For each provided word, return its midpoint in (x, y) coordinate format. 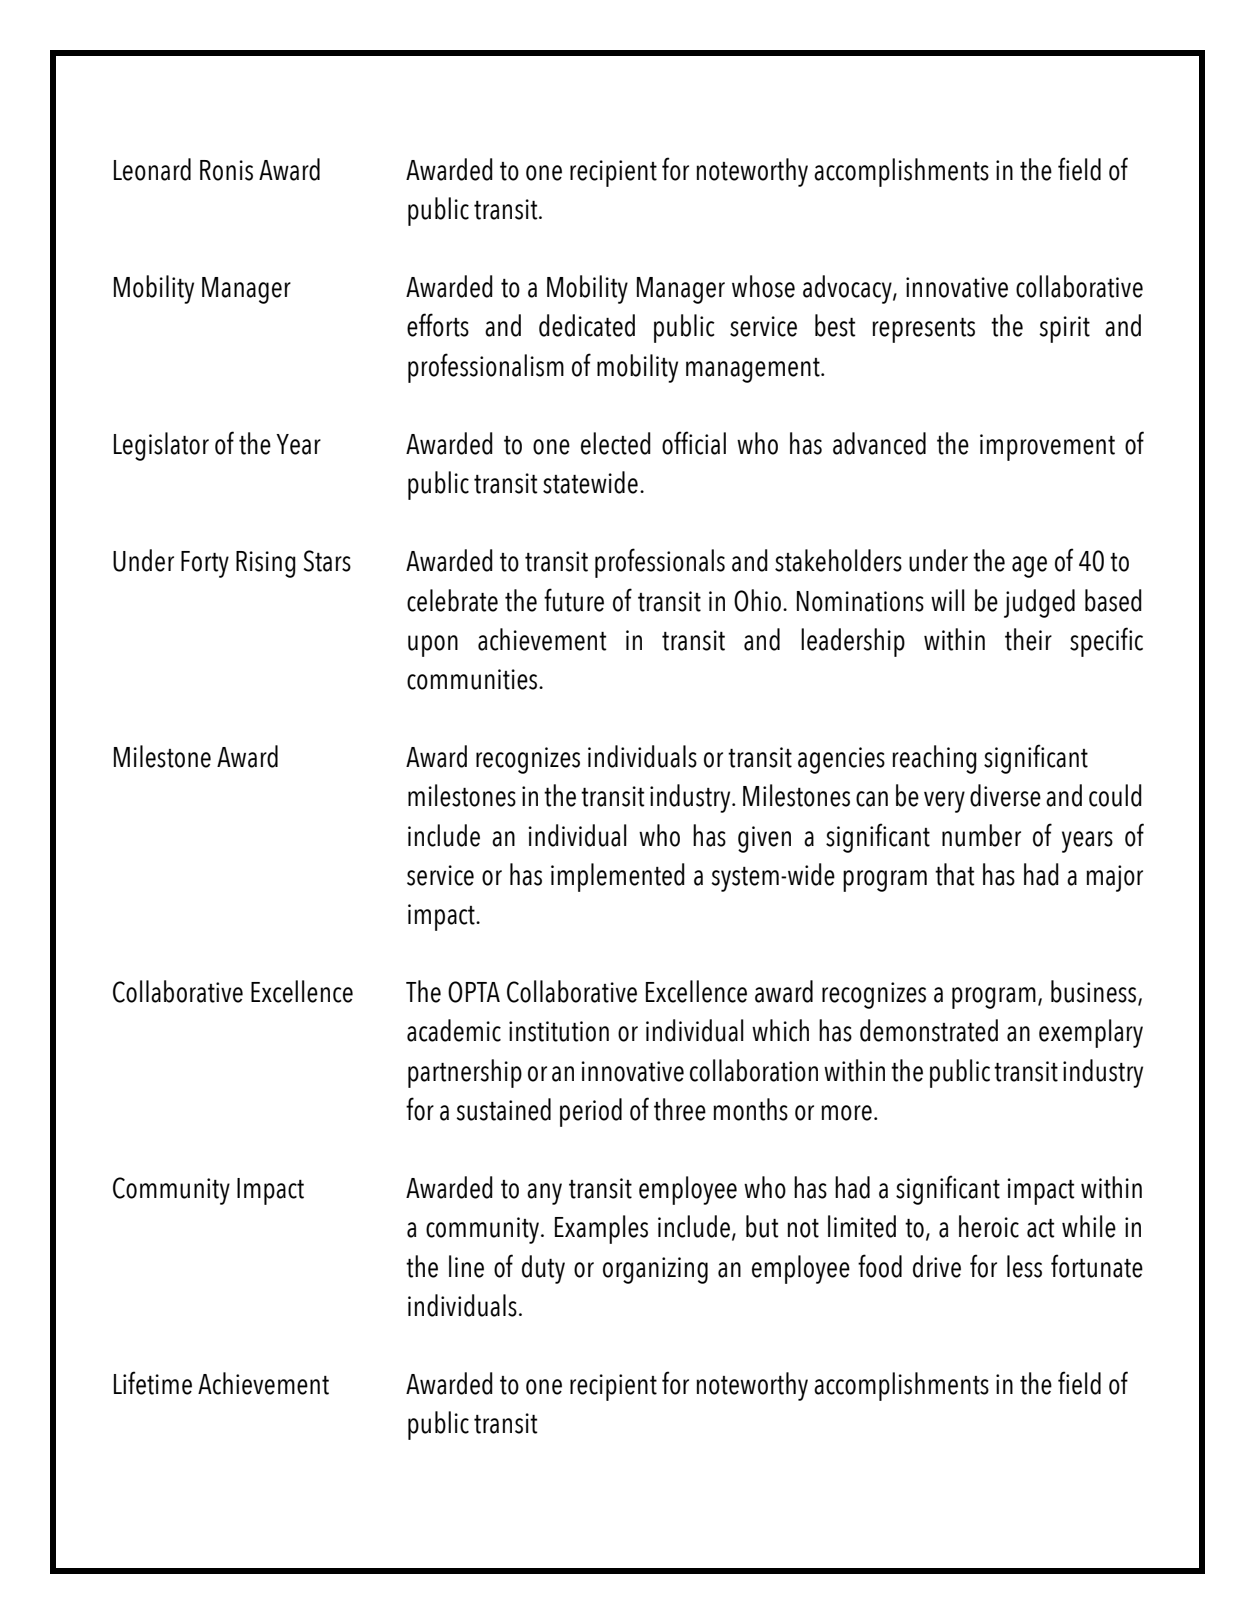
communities (473, 679)
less (1024, 1266)
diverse (1005, 795)
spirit (1064, 329)
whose (763, 286)
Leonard (152, 169)
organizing (655, 1270)
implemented (618, 877)
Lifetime (153, 1383)
